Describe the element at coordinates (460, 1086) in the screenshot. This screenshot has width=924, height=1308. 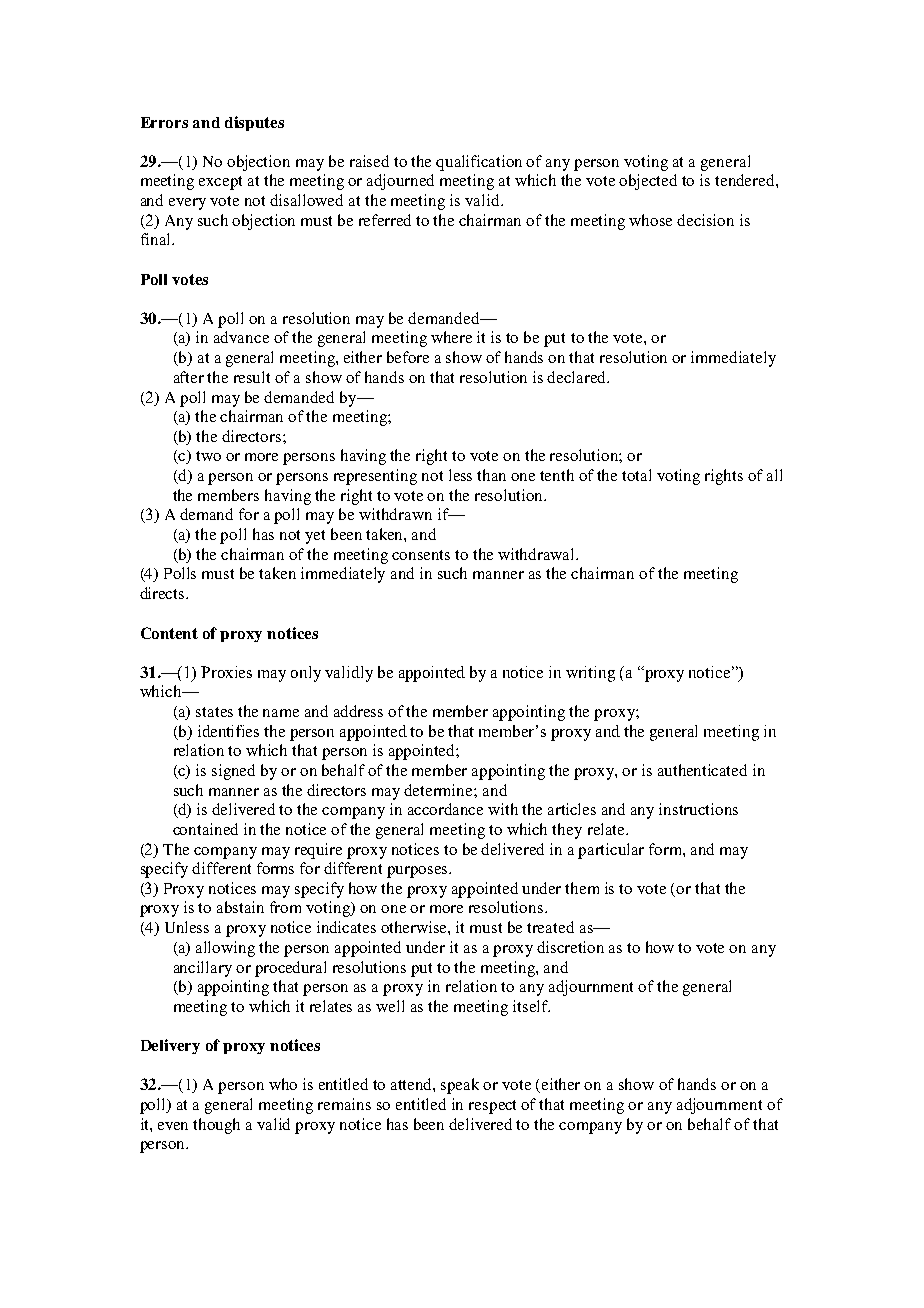
I see `speak` at that location.
